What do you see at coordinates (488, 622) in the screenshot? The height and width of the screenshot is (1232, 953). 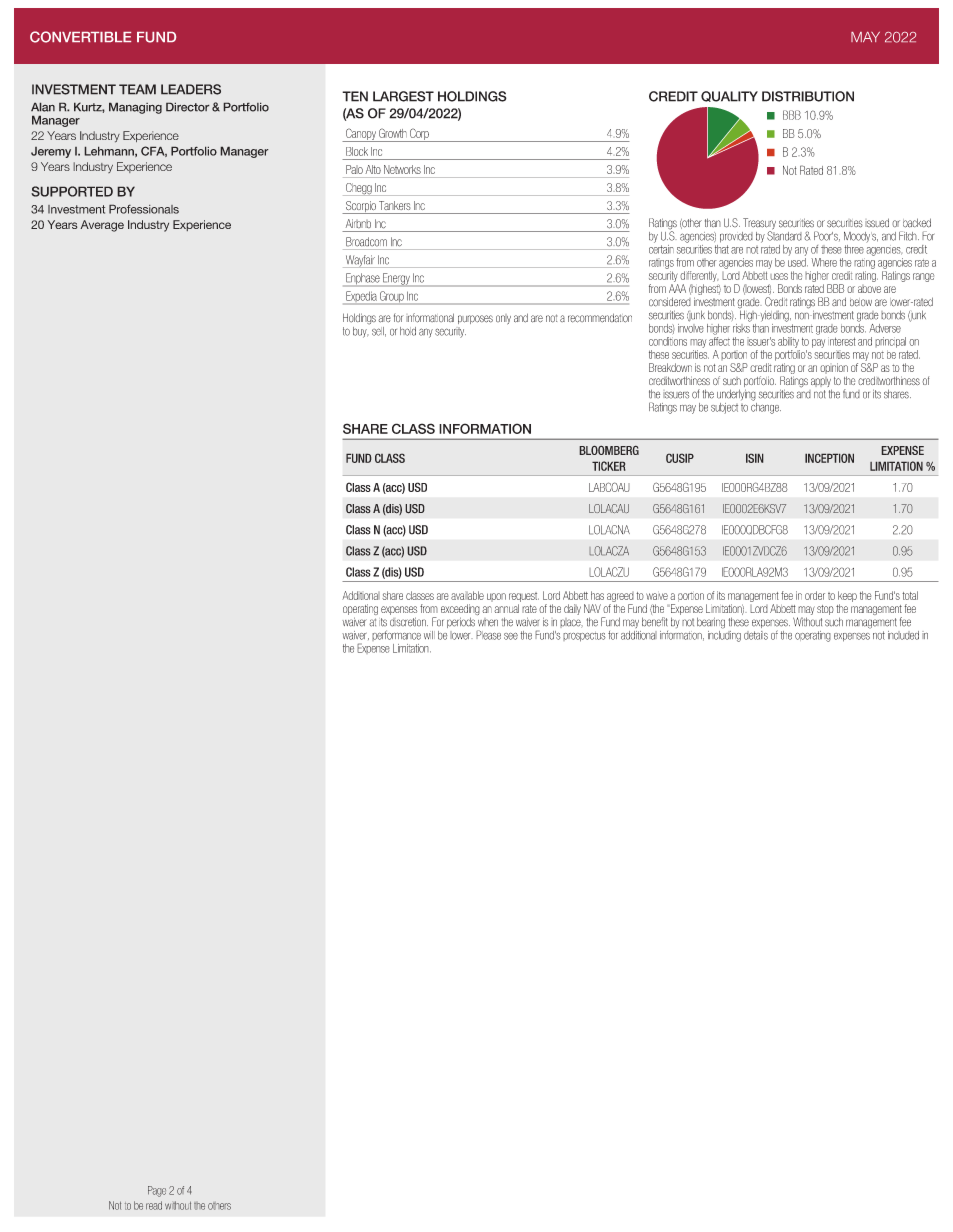 I see `when` at bounding box center [488, 622].
